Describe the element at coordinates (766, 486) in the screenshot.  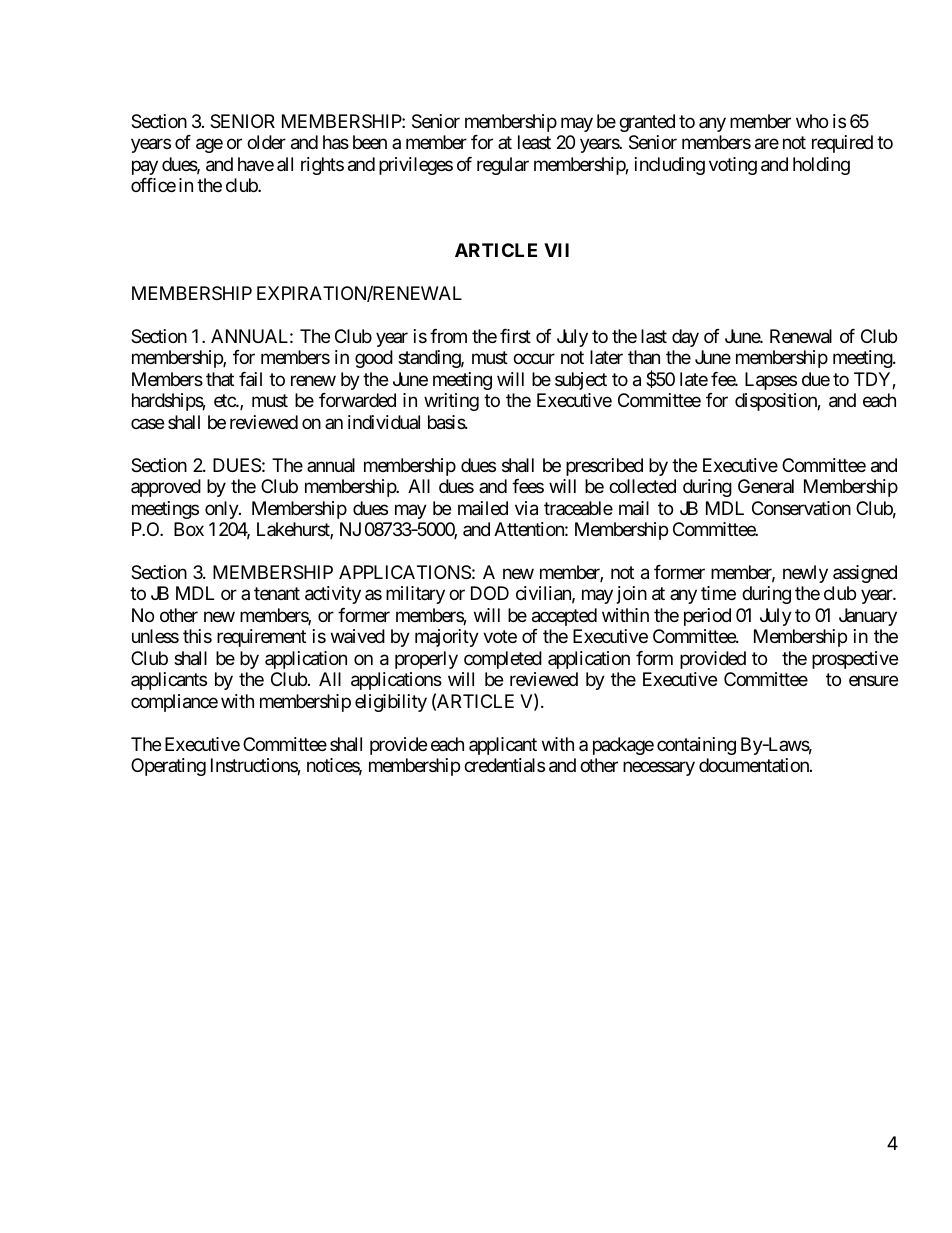
I see `General` at that location.
